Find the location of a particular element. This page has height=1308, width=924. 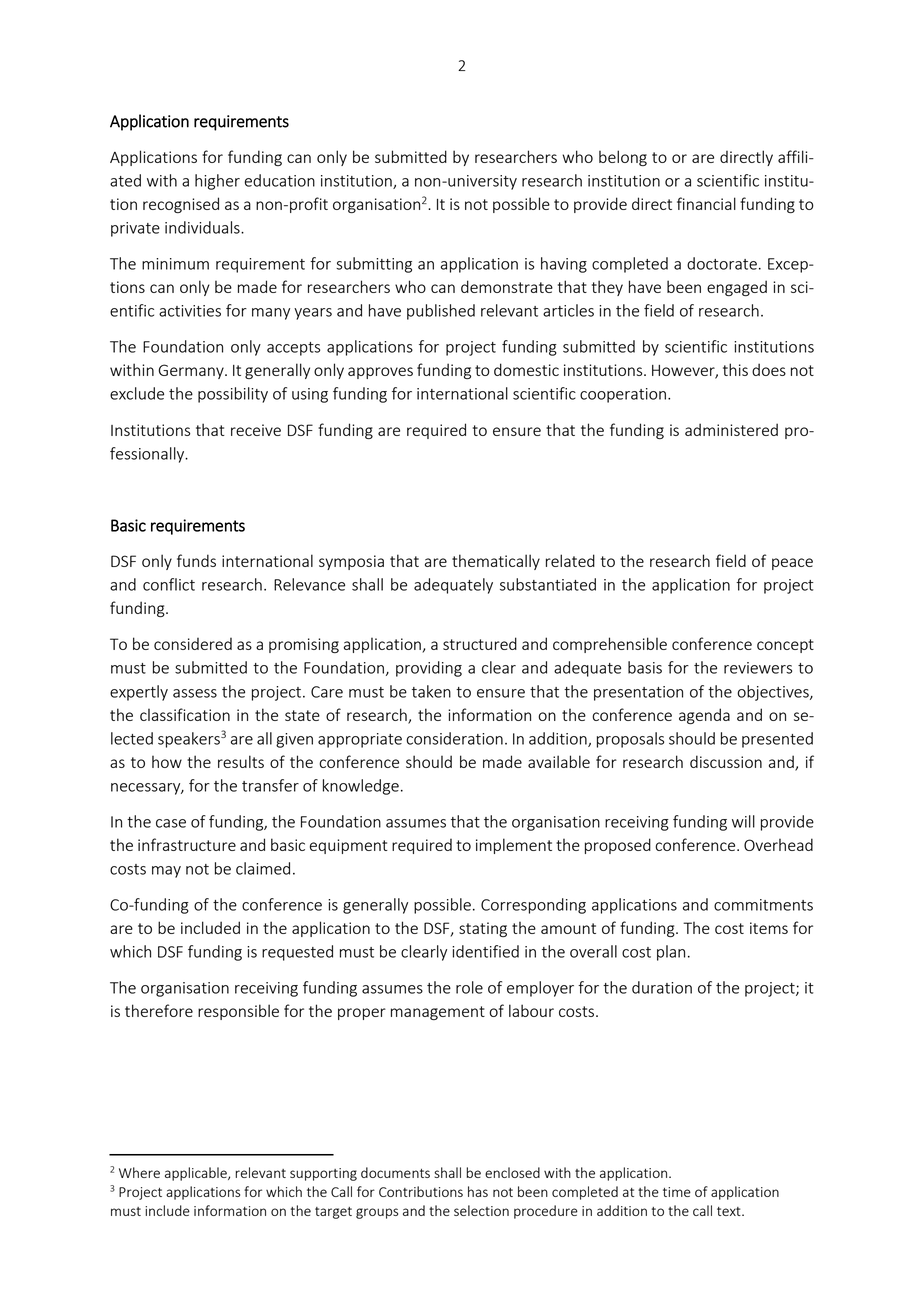

higher is located at coordinates (217, 182).
